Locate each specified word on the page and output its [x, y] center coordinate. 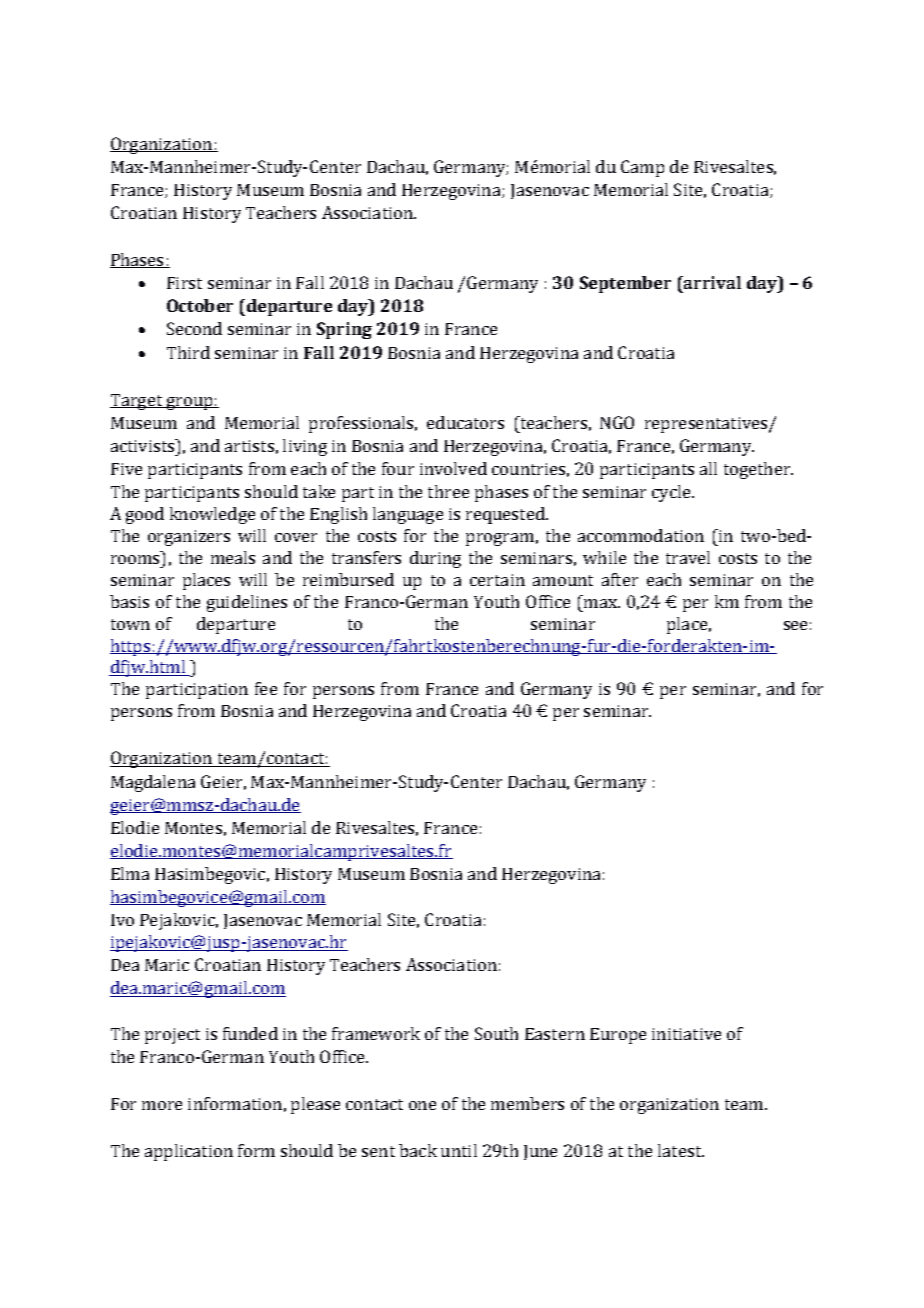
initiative [686, 1034]
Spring [344, 330]
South [496, 1033]
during [435, 559]
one [422, 1105]
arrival [711, 282]
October [200, 305]
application [189, 1152]
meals [233, 557]
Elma [130, 873]
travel [688, 557]
